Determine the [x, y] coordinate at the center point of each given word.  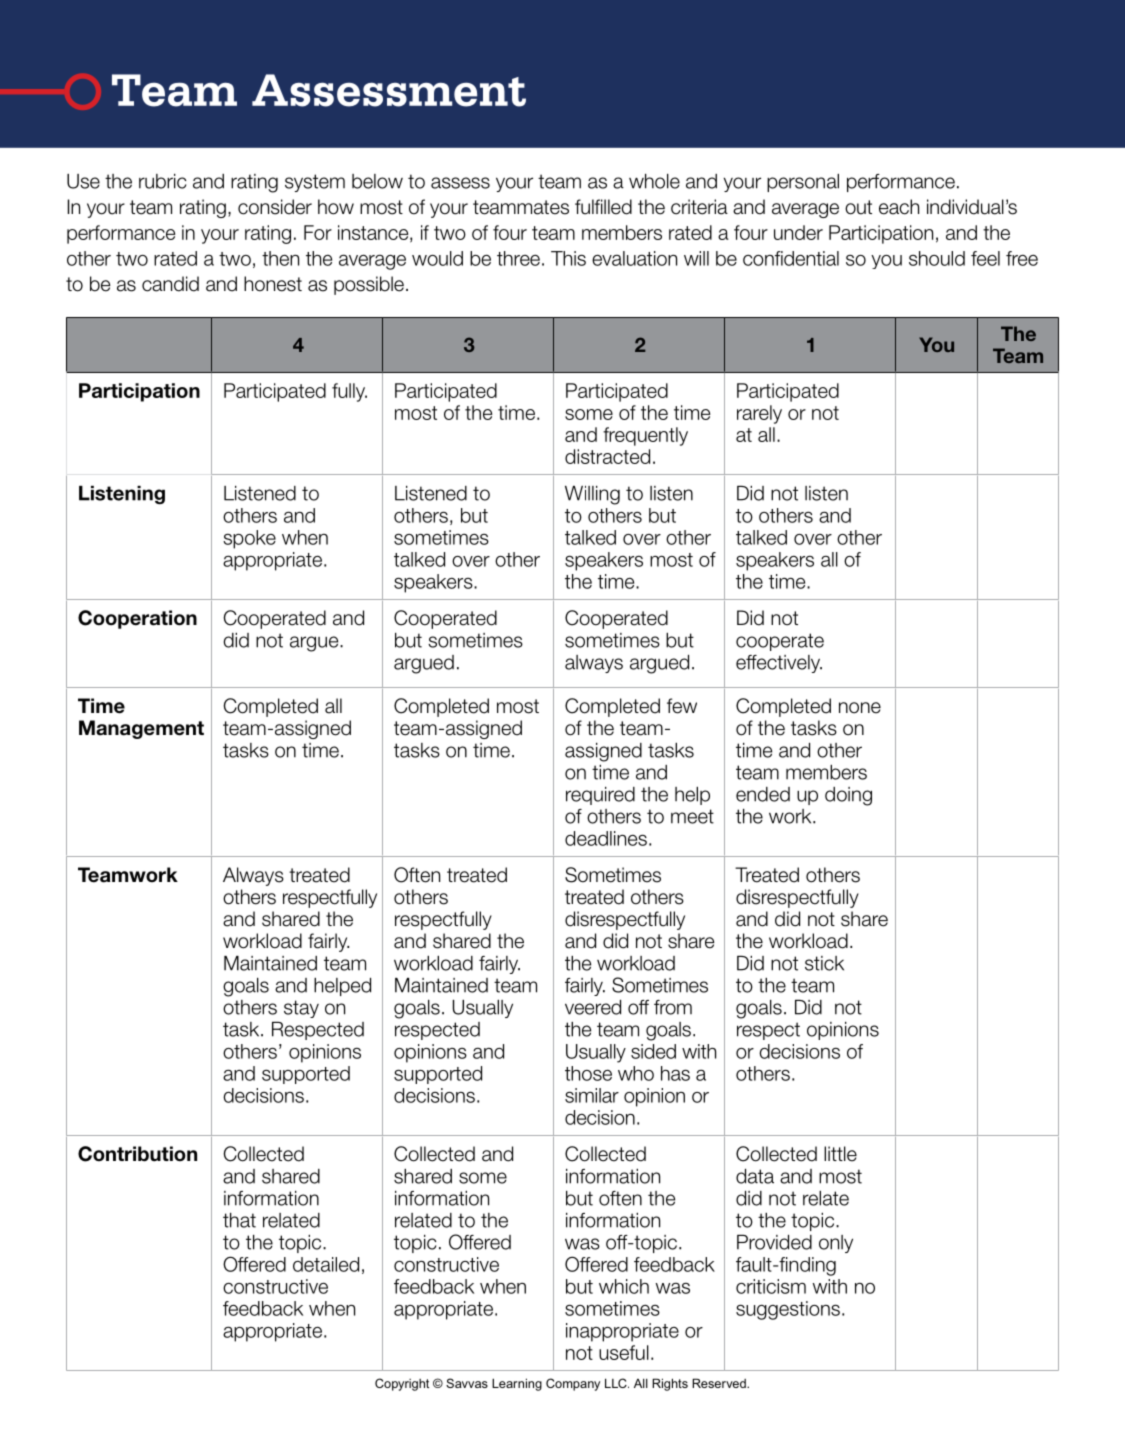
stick [824, 963]
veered [593, 1007]
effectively [779, 664]
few [682, 706]
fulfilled [603, 207]
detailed [326, 1264]
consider [275, 207]
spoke [249, 539]
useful [624, 1352]
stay [301, 1009]
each [899, 207]
